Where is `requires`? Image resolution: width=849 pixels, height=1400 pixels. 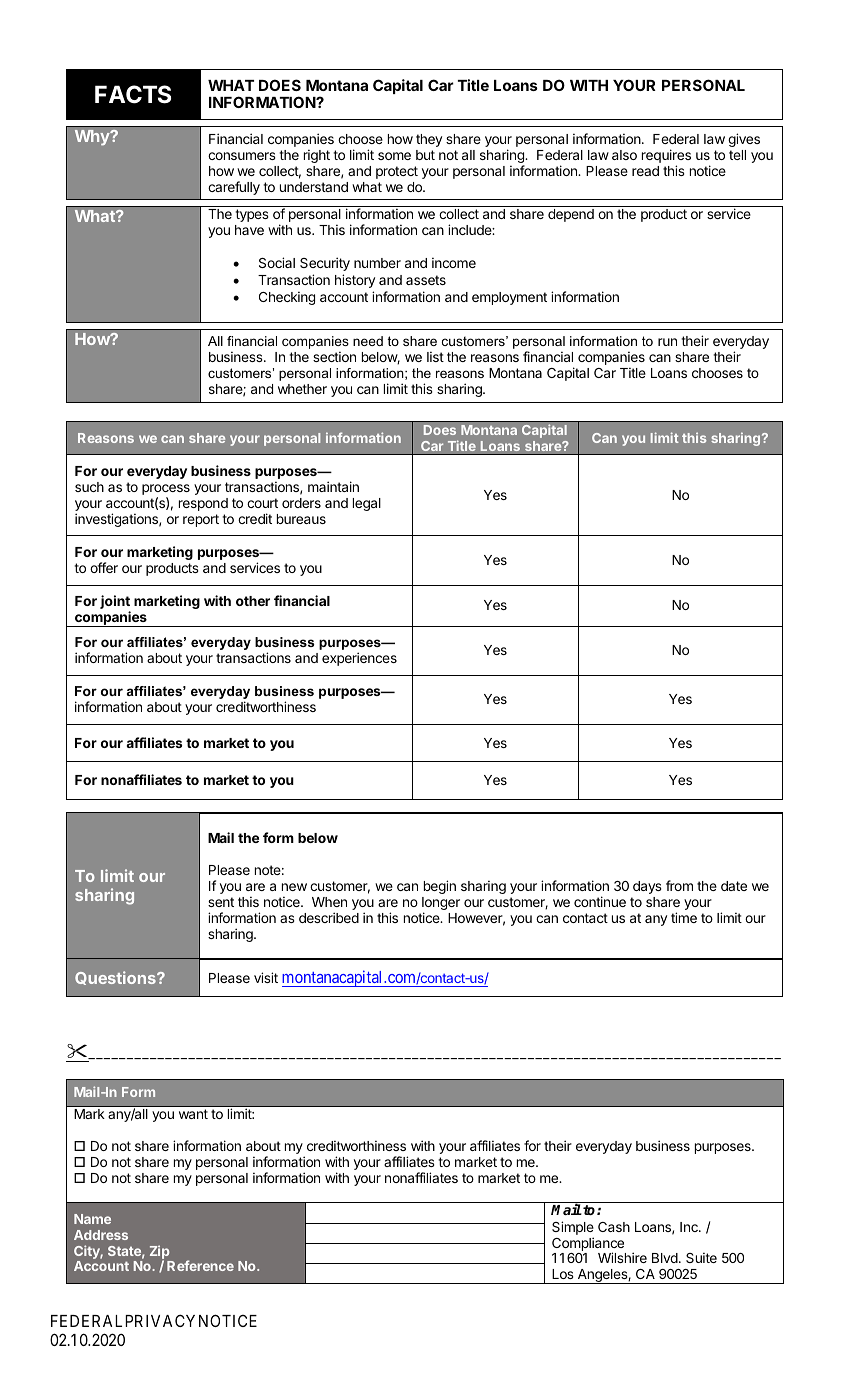 requires is located at coordinates (666, 156).
